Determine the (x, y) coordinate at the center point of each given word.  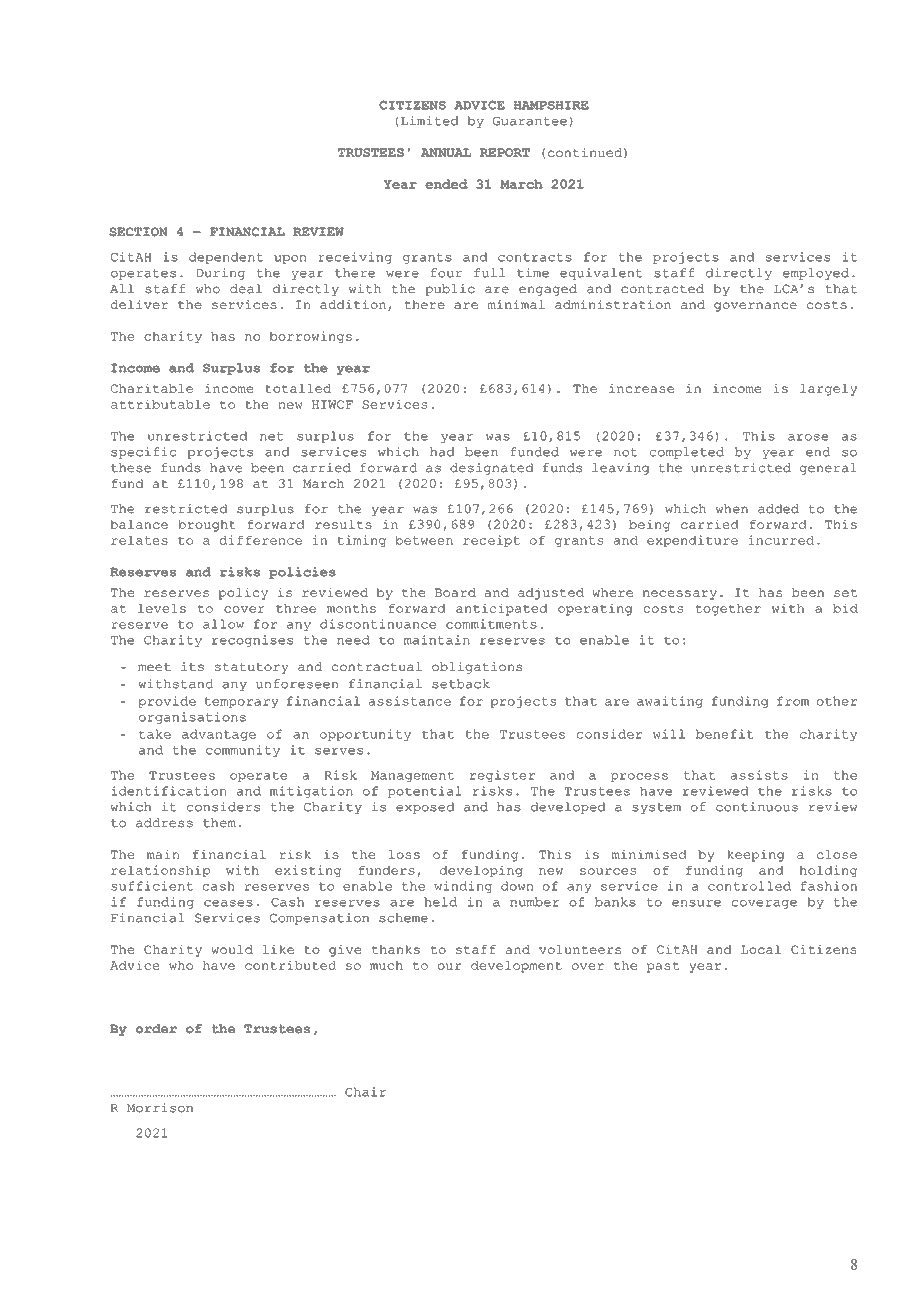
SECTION (138, 232)
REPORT (505, 152)
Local (761, 949)
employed (816, 274)
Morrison (160, 1108)
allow (223, 624)
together (728, 610)
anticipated (501, 609)
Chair (365, 1092)
